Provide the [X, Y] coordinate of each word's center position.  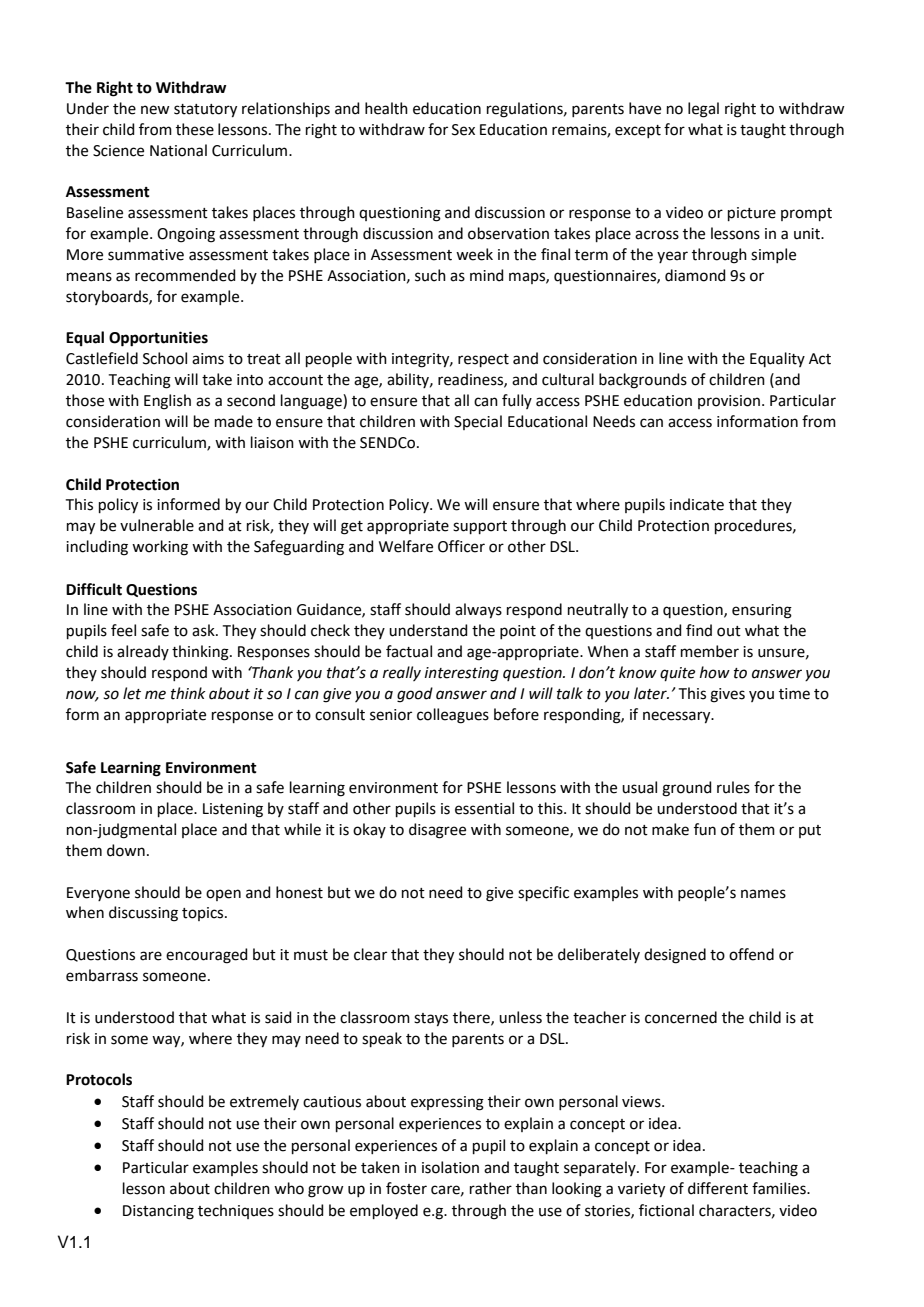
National [178, 150]
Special [478, 422]
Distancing [158, 1212]
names [763, 894]
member [710, 651]
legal [703, 110]
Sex [463, 130]
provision [729, 402]
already [143, 652]
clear [370, 954]
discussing [143, 914]
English [167, 402]
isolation [450, 1167]
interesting [462, 674]
